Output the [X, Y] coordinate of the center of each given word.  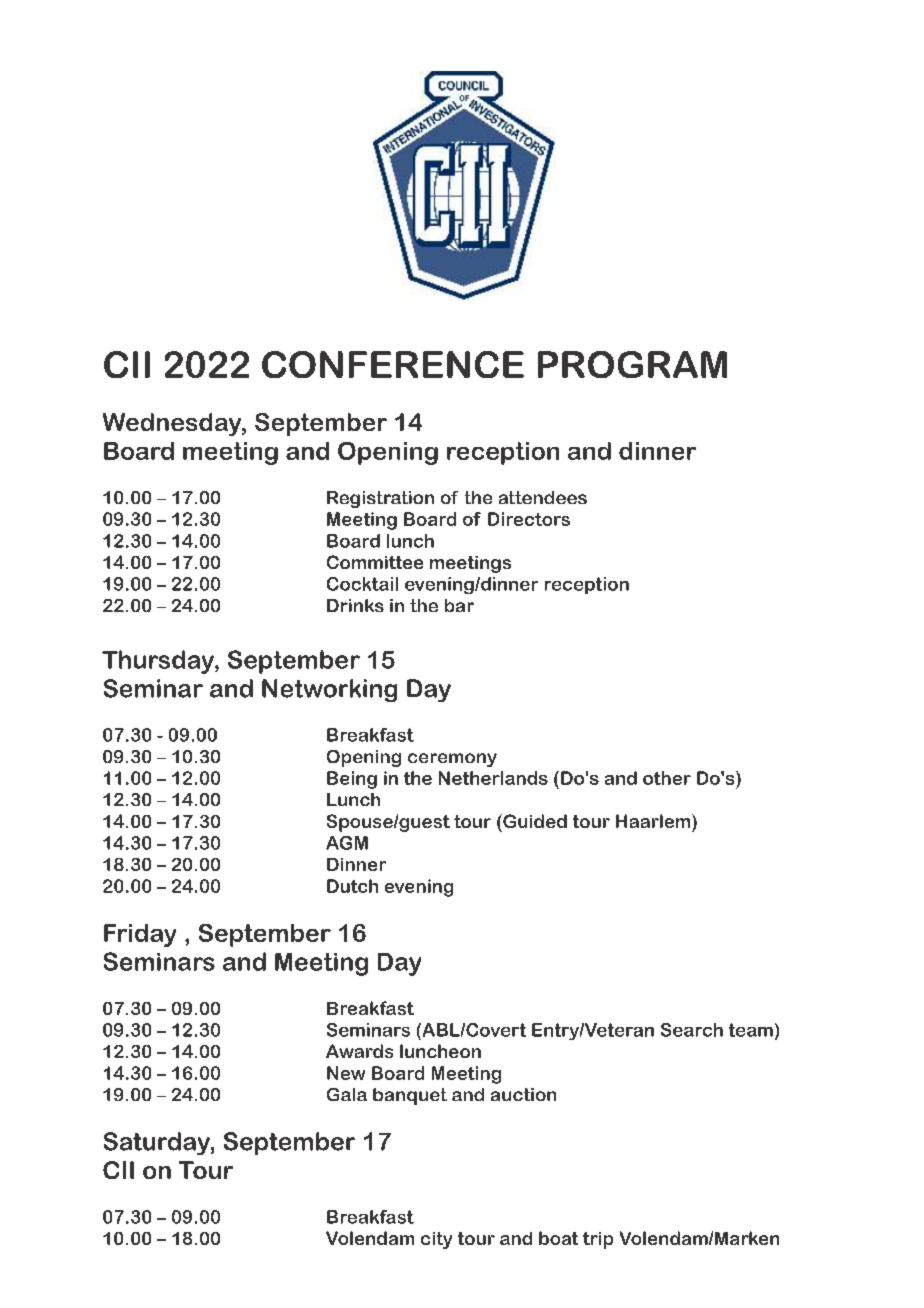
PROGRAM [632, 364]
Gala [347, 1094]
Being [352, 780]
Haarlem [654, 821]
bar [459, 605]
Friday [140, 935]
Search [692, 1030]
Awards [359, 1051]
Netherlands [493, 778]
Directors [529, 519]
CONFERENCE [393, 364]
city [436, 1240]
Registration [380, 499]
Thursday [159, 662]
